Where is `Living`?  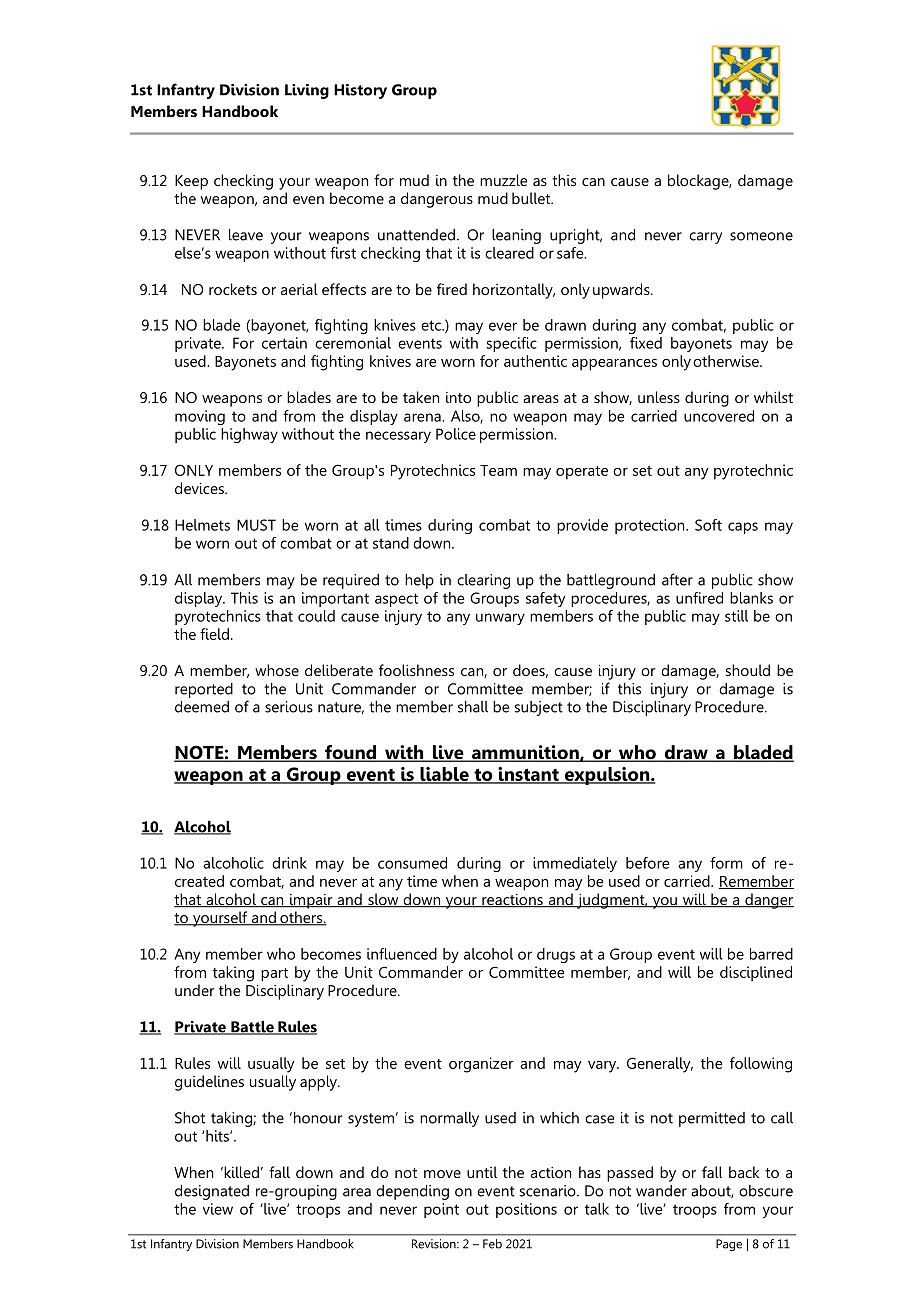
Living is located at coordinates (307, 91).
